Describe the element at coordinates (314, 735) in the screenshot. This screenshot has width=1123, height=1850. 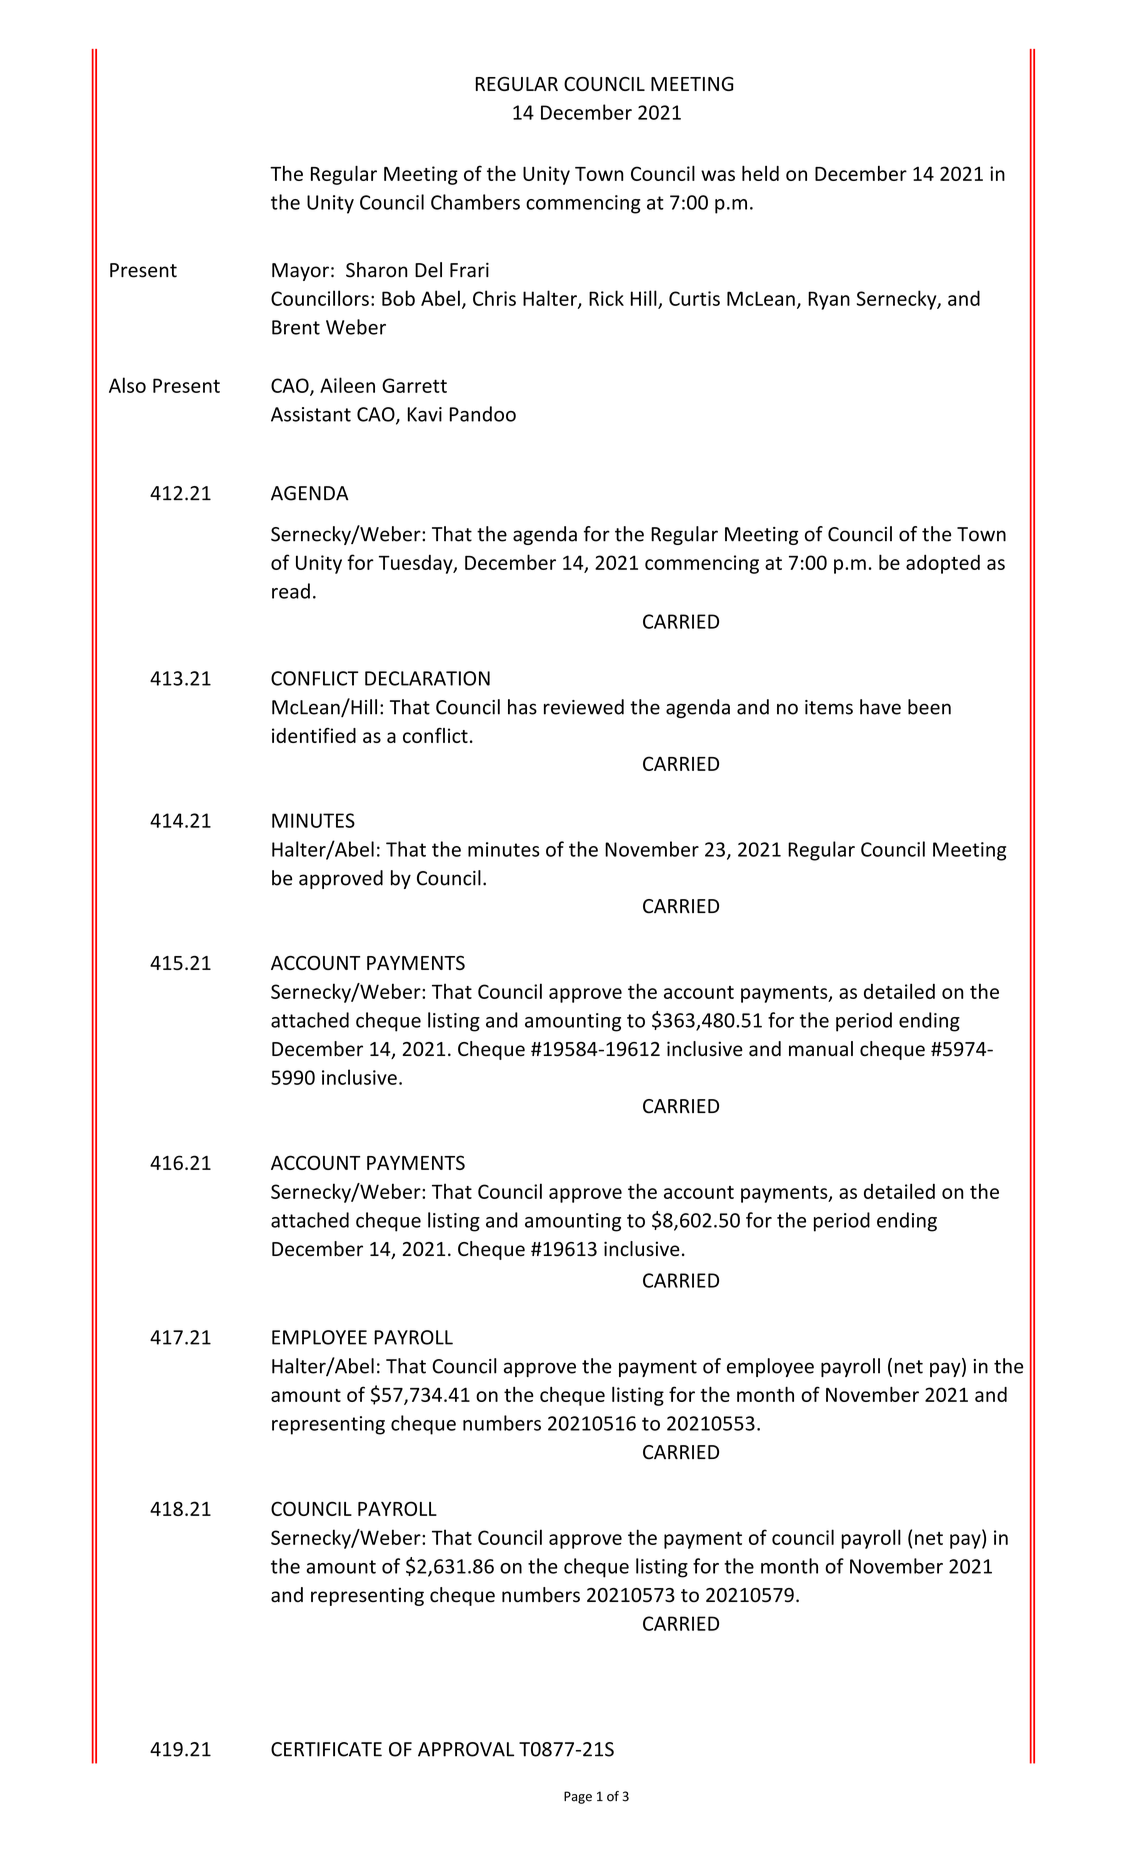
I see `identified` at that location.
